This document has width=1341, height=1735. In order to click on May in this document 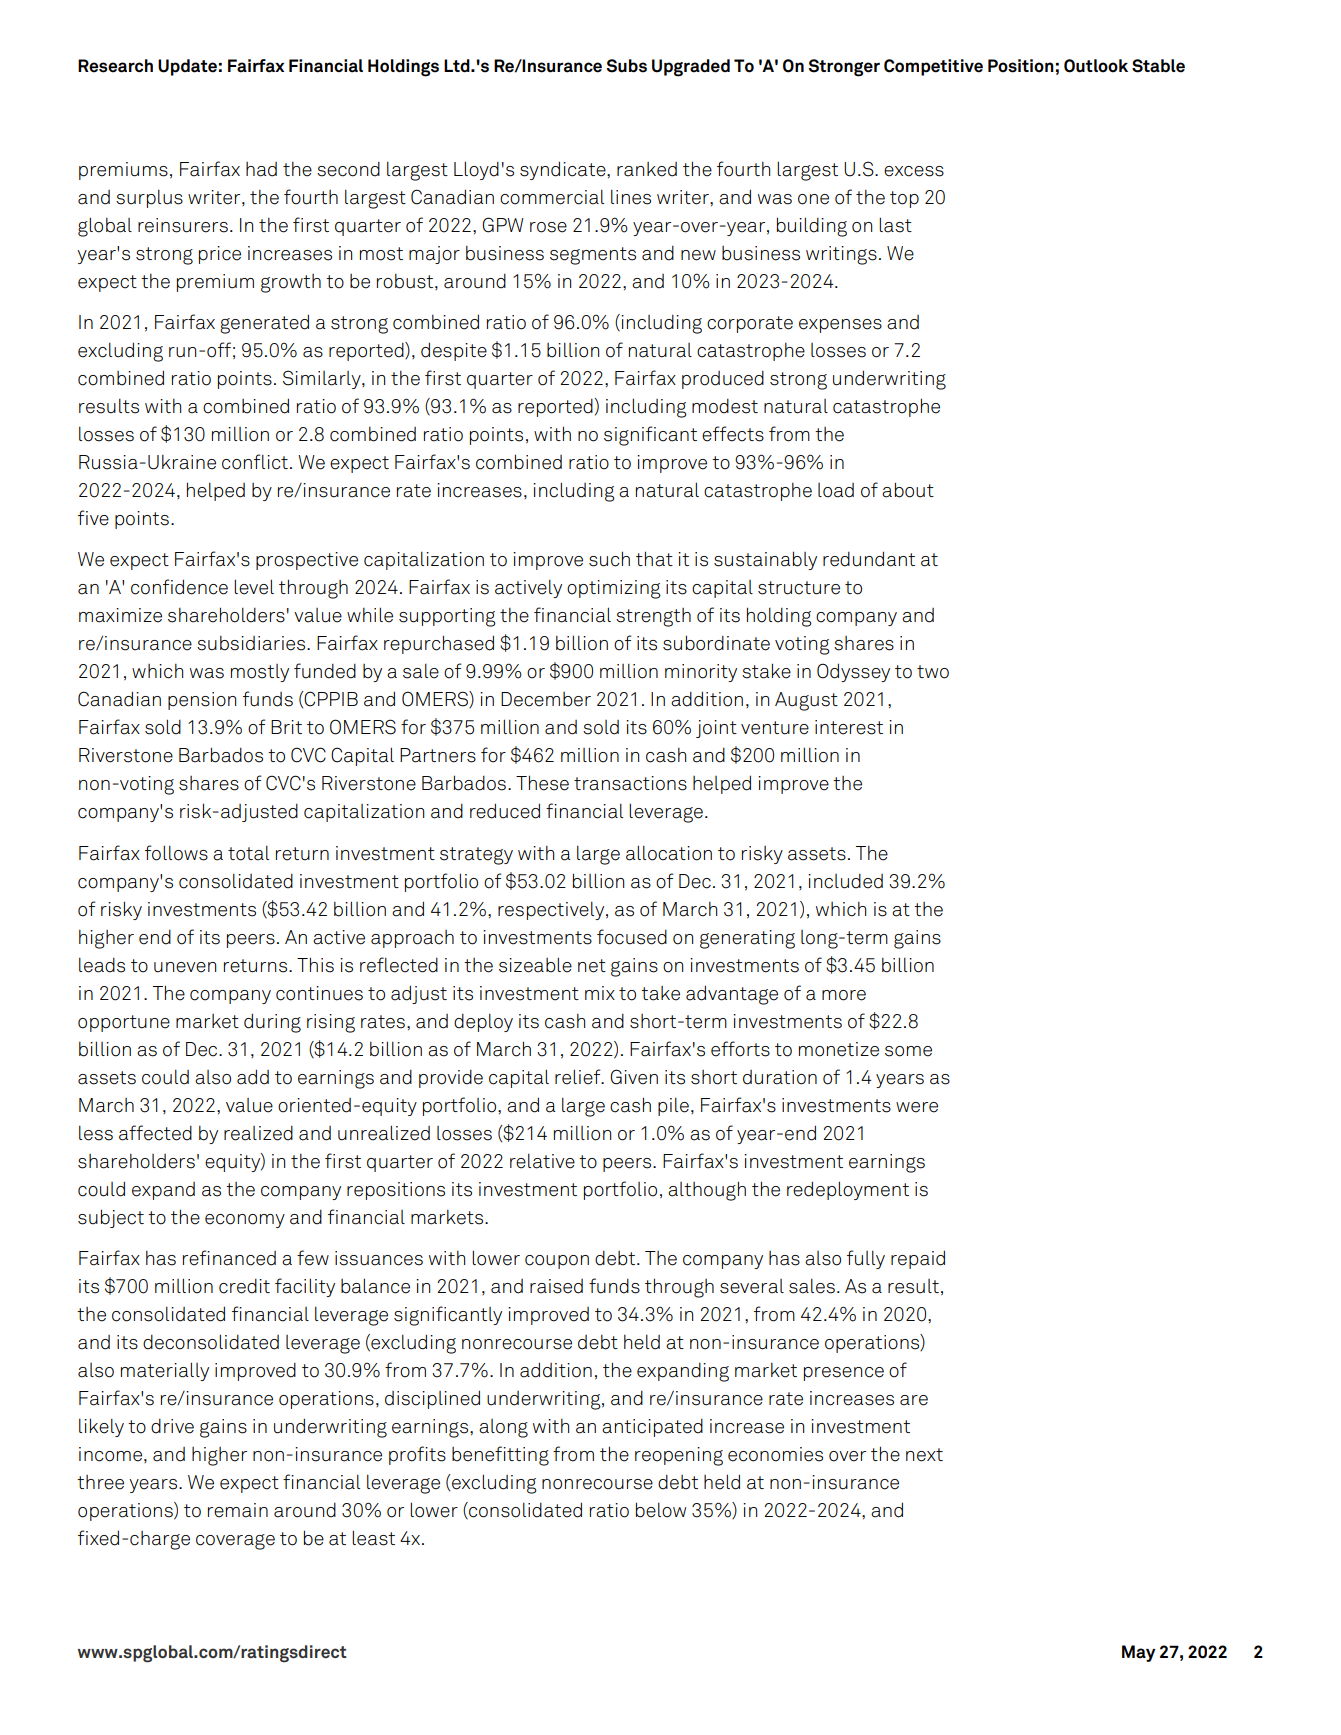, I will do `click(1139, 1653)`.
